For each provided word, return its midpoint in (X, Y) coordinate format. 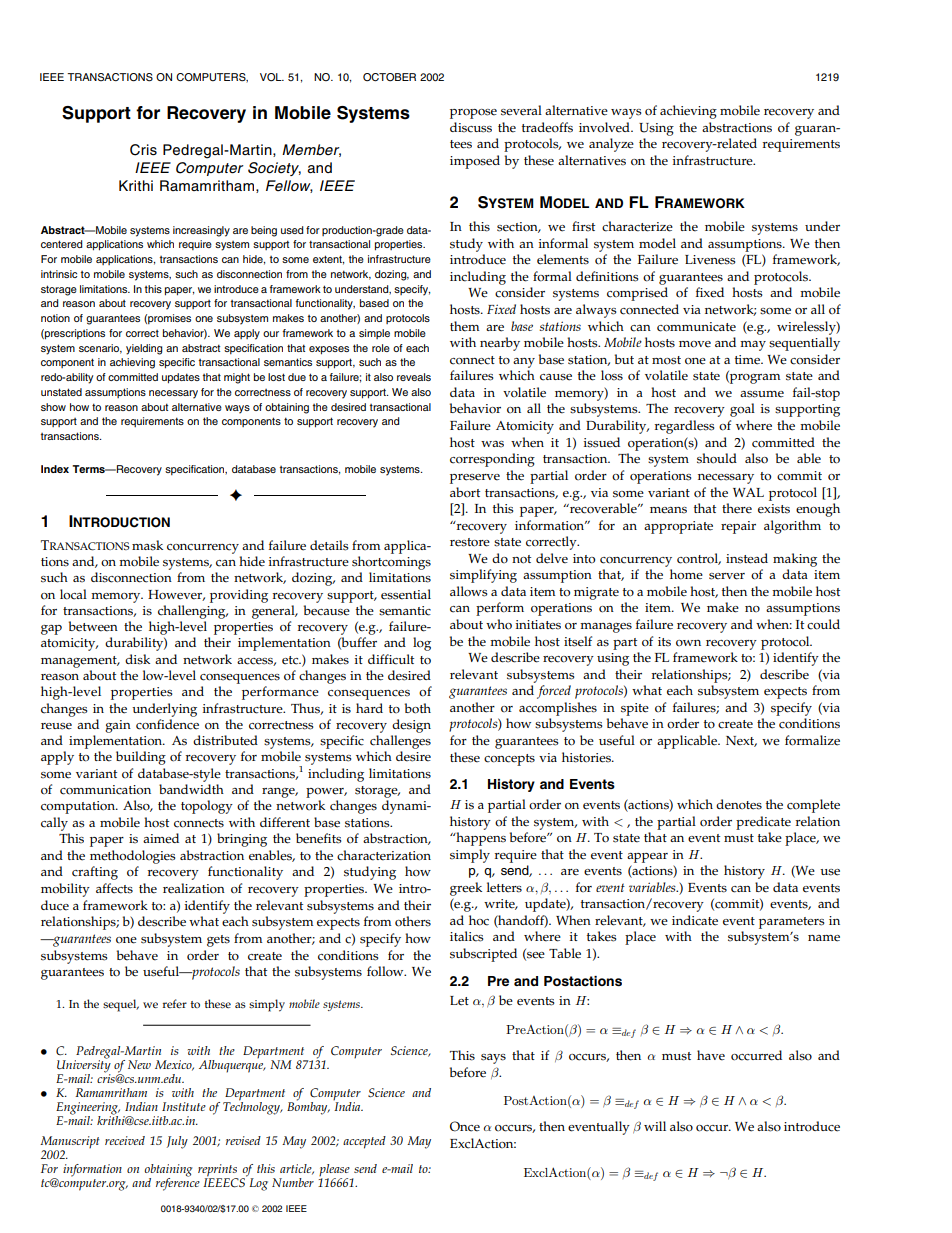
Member (311, 150)
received (125, 1140)
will (655, 1126)
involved (605, 127)
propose (473, 114)
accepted (364, 1142)
